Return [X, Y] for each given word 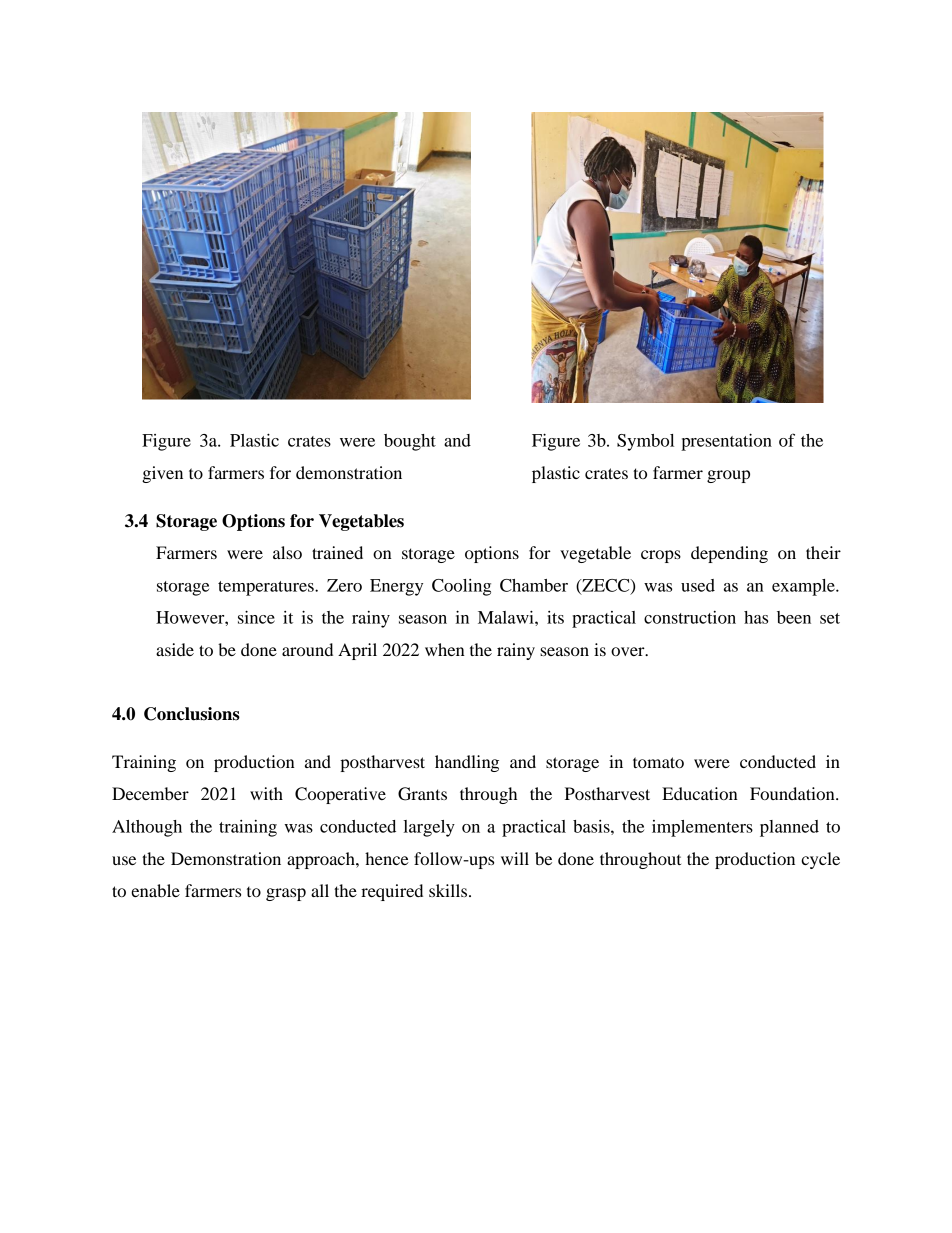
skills [449, 890]
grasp [286, 894]
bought [410, 442]
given [162, 474]
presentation [726, 442]
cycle [820, 860]
